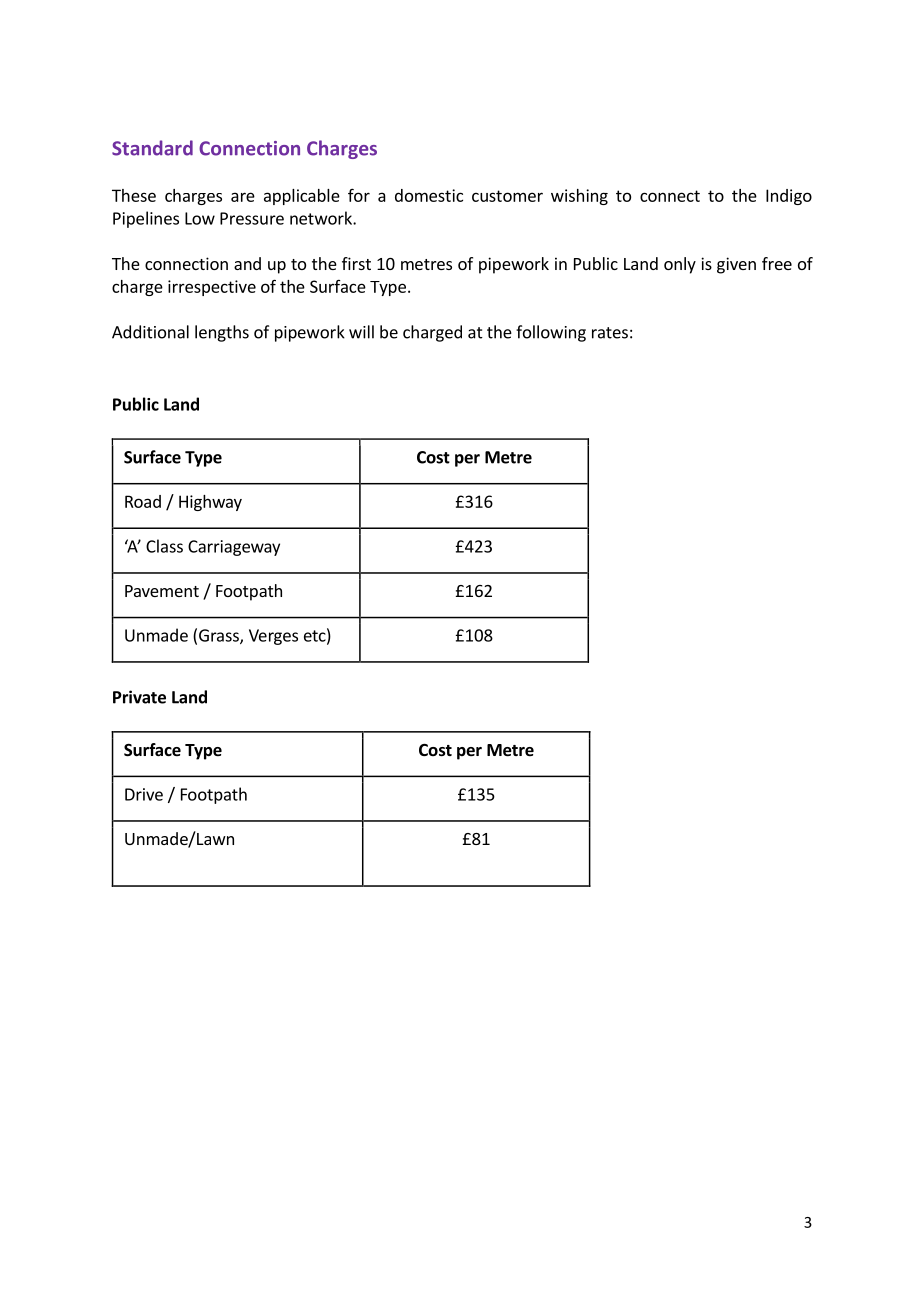 The height and width of the image is (1308, 924). What do you see at coordinates (243, 197) in the image?
I see `are` at bounding box center [243, 197].
